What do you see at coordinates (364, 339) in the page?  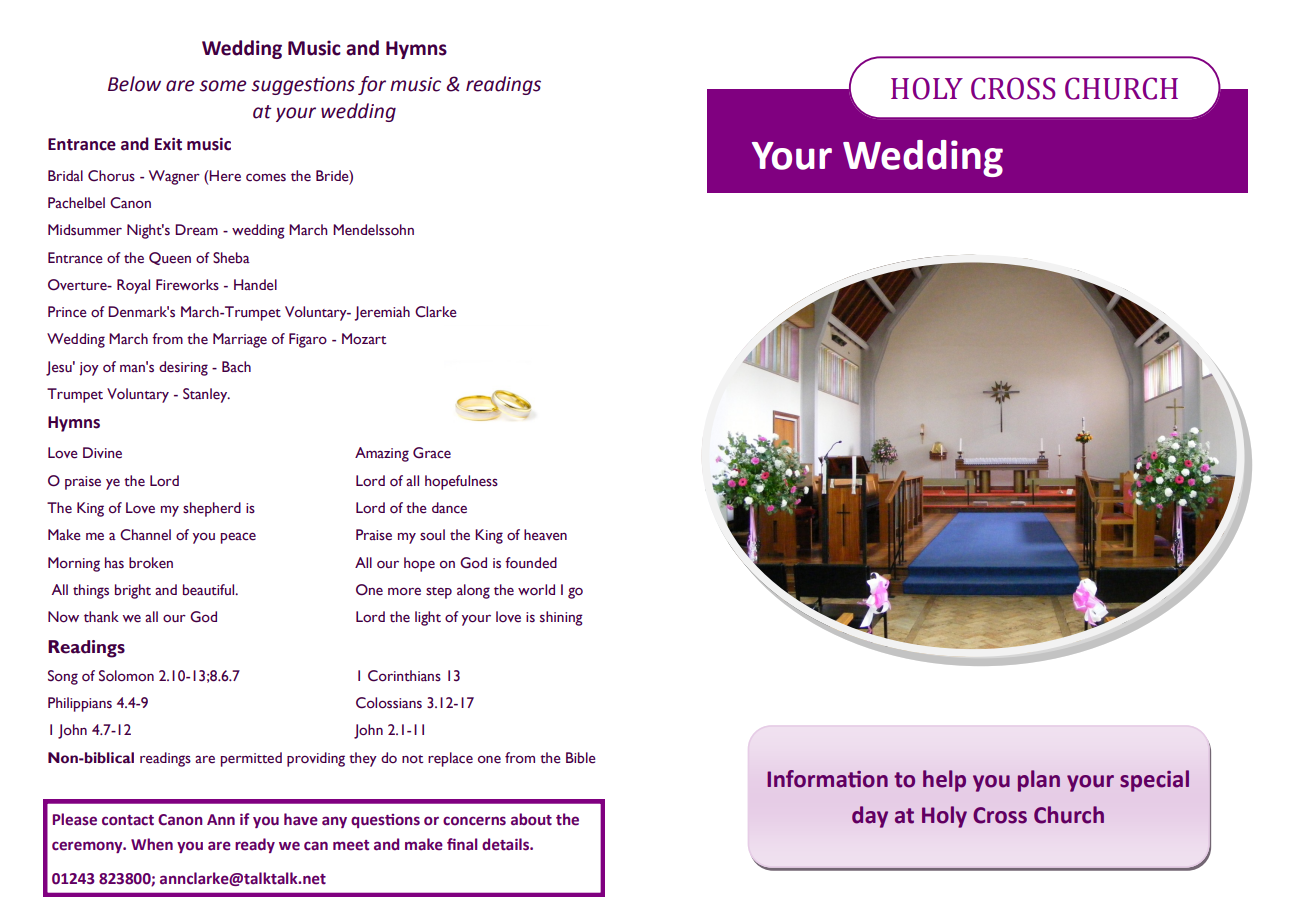 I see `Mozart` at bounding box center [364, 339].
